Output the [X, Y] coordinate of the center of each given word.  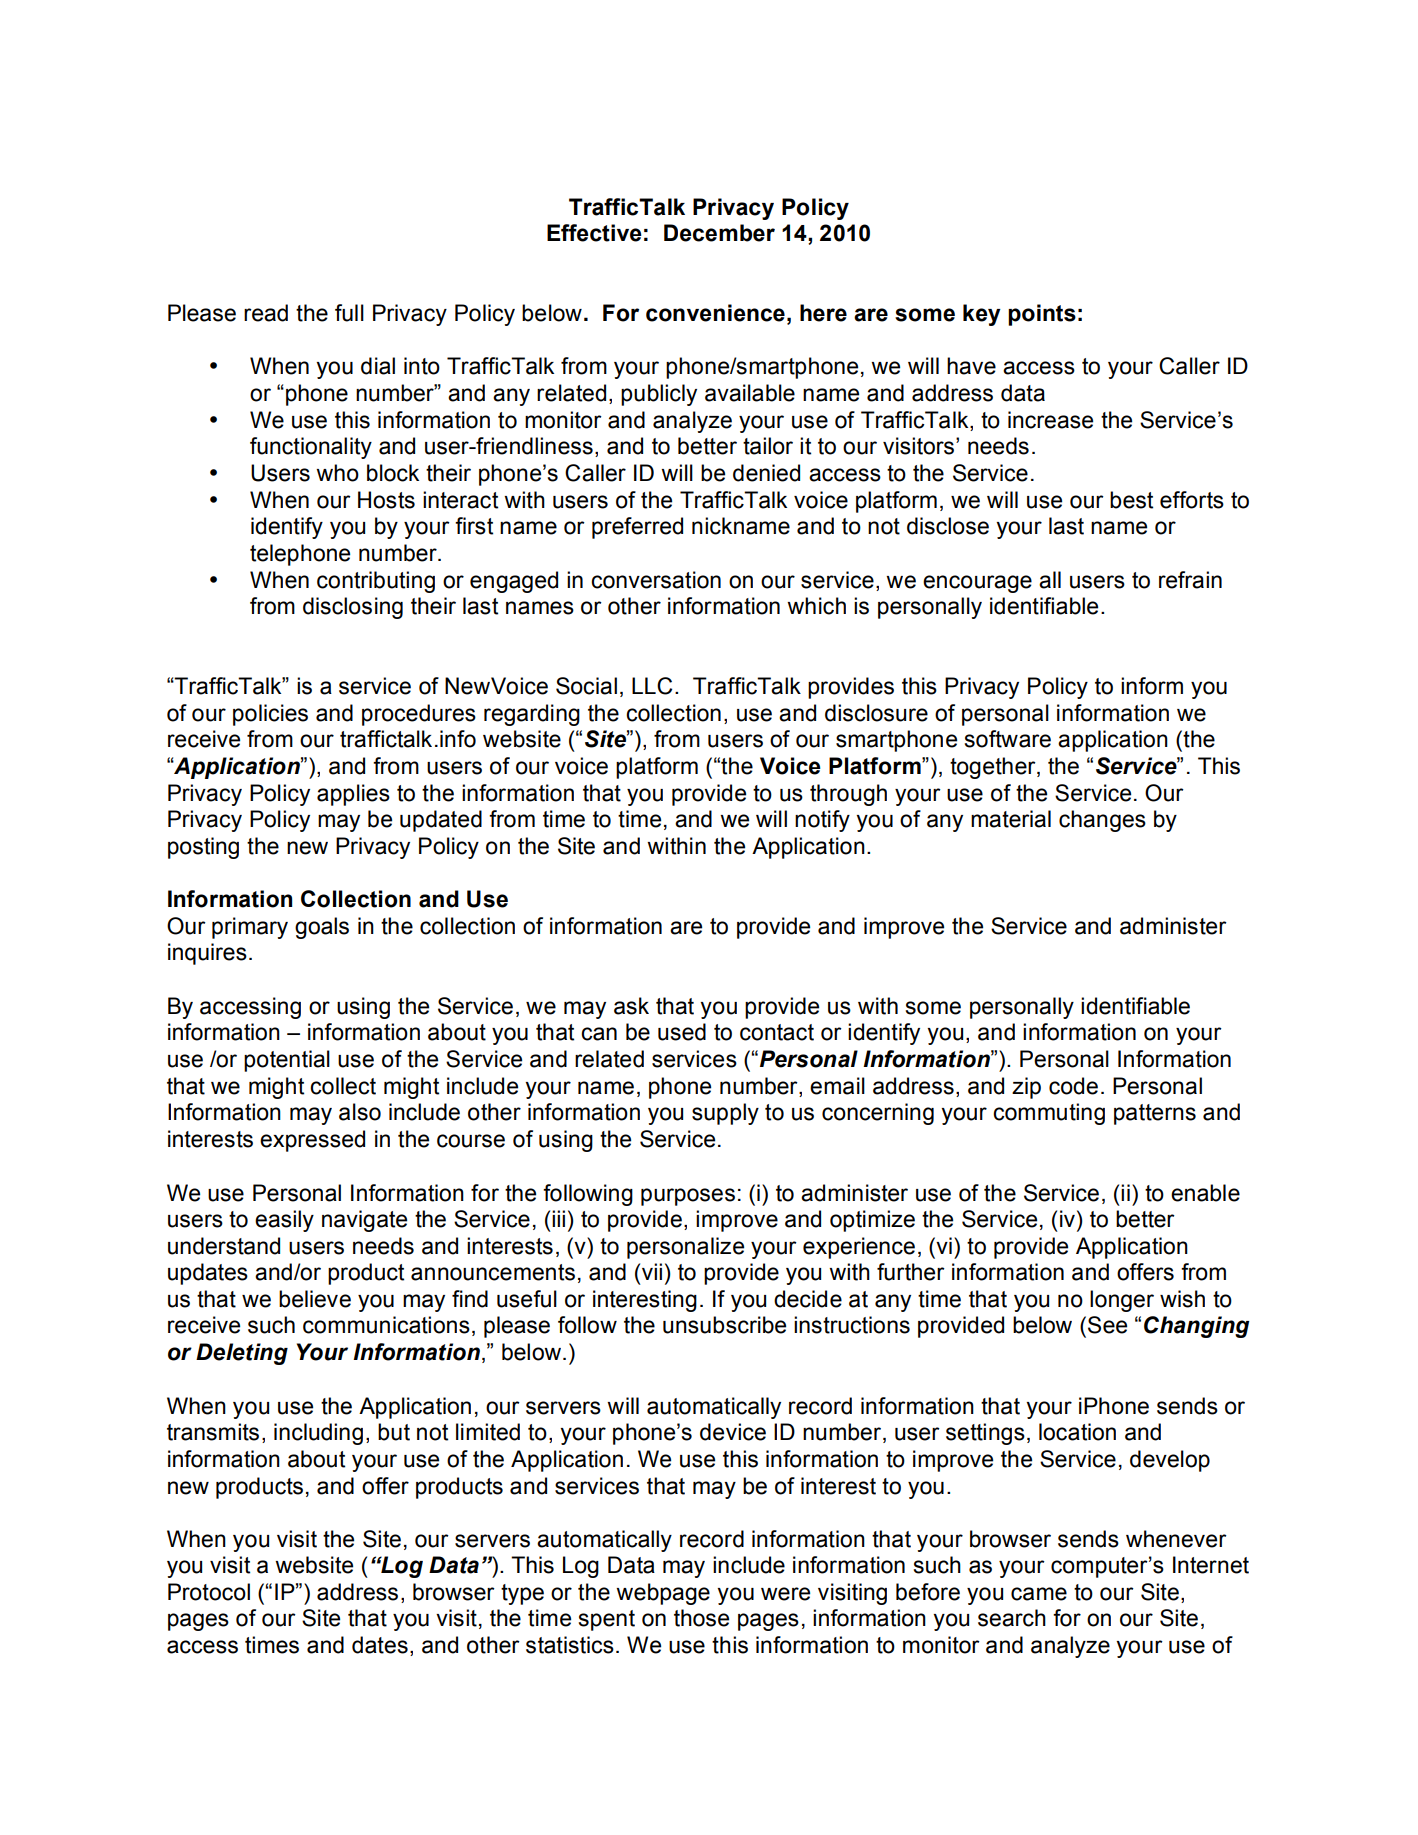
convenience [715, 313]
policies [270, 715]
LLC [652, 686]
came [1039, 1594]
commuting [1049, 1114]
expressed [312, 1141]
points [1042, 315]
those [701, 1618]
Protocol [209, 1592]
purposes [688, 1197]
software [1007, 739]
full [349, 313]
